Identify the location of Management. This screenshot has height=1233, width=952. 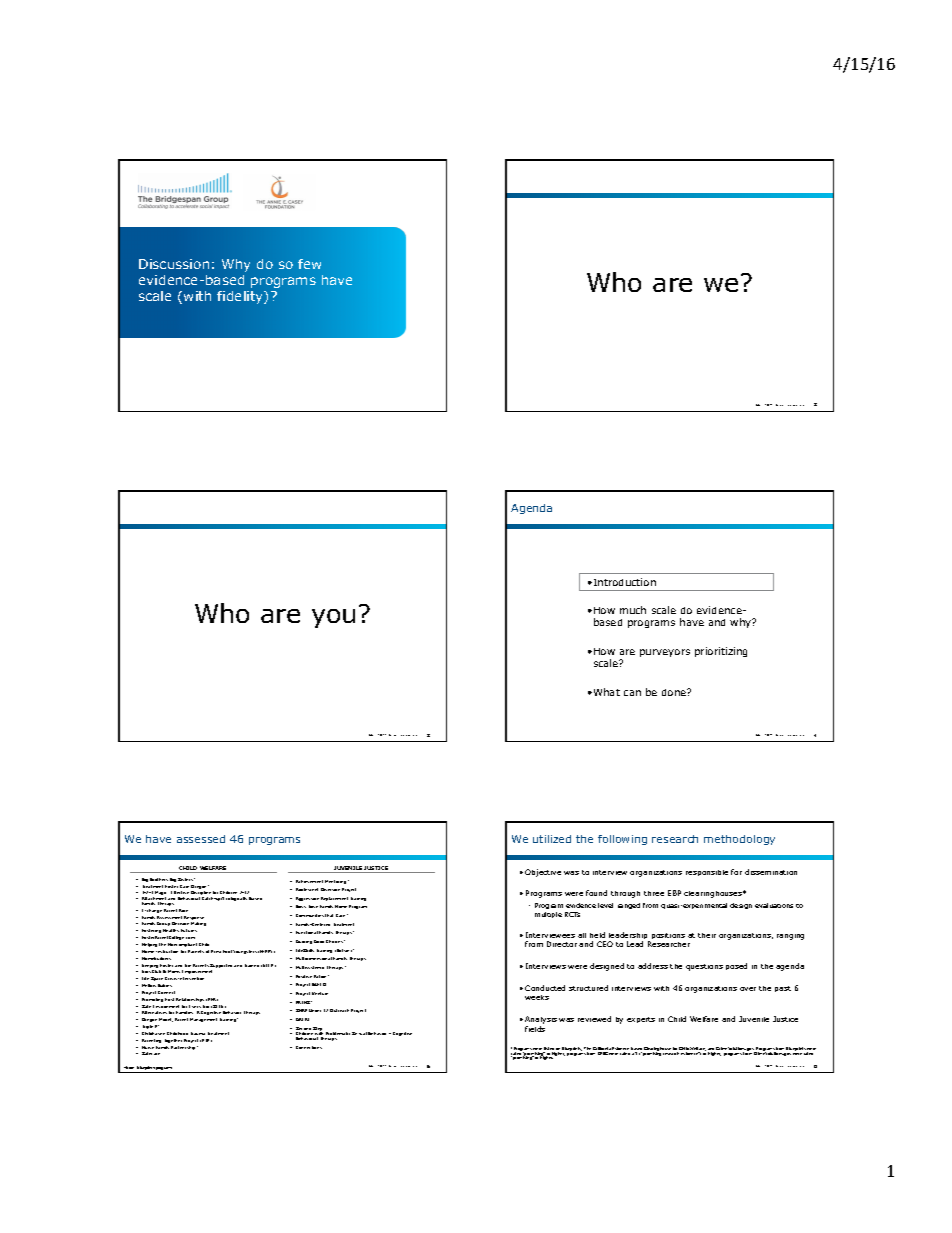
(203, 1020).
